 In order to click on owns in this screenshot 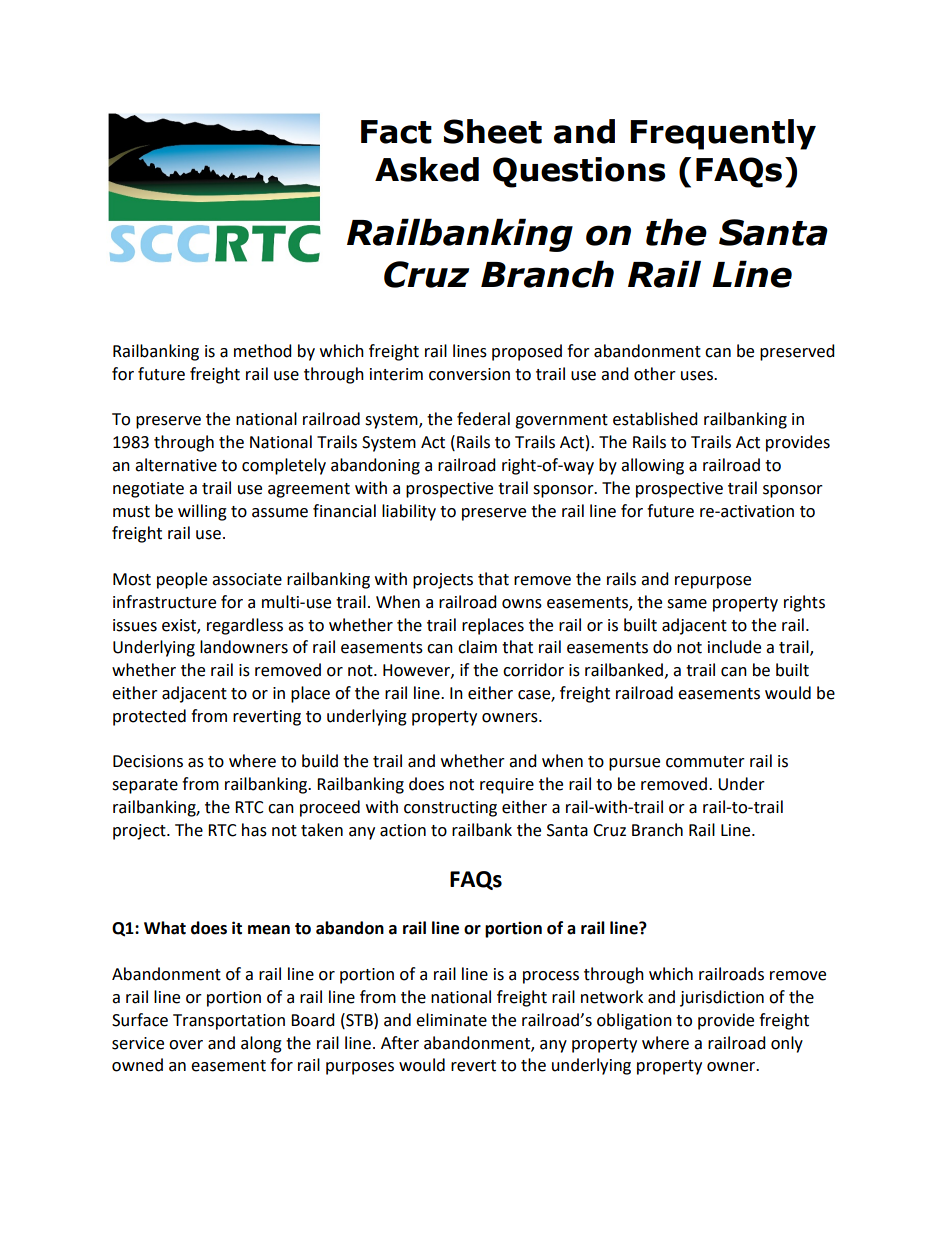, I will do `click(522, 604)`.
